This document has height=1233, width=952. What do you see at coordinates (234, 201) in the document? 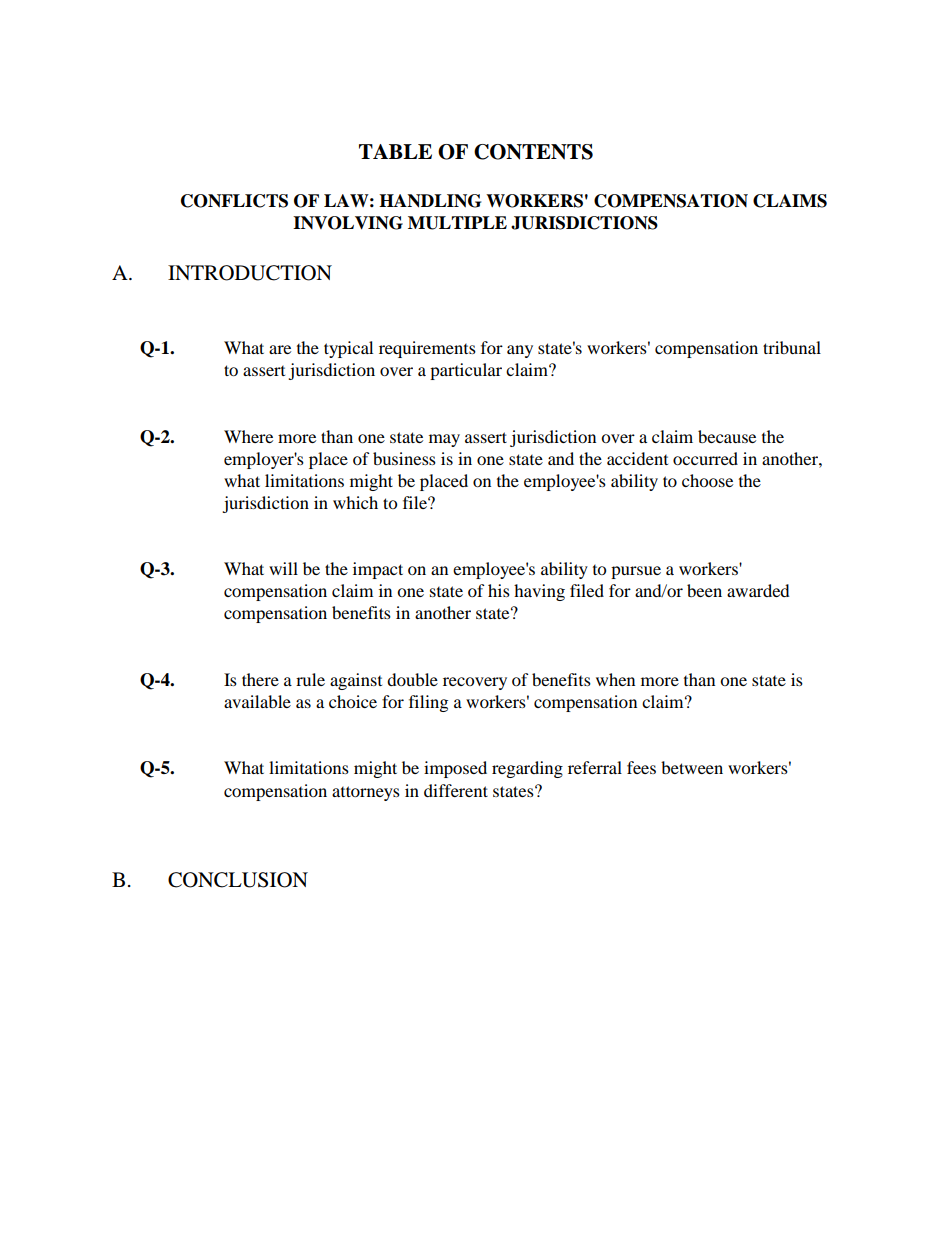
I see `CONFLICTS` at bounding box center [234, 201].
